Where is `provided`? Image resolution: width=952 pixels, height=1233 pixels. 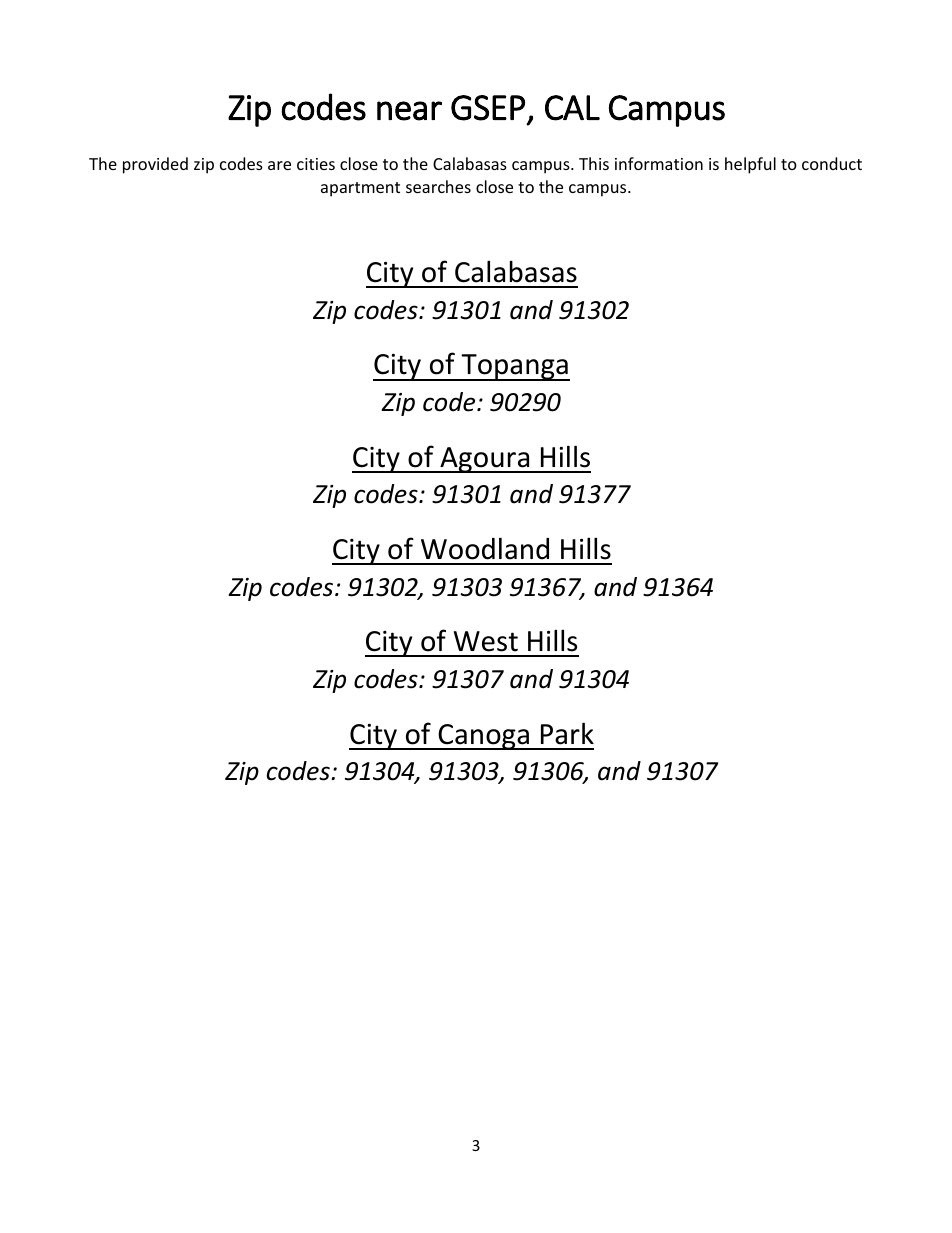
provided is located at coordinates (155, 165).
